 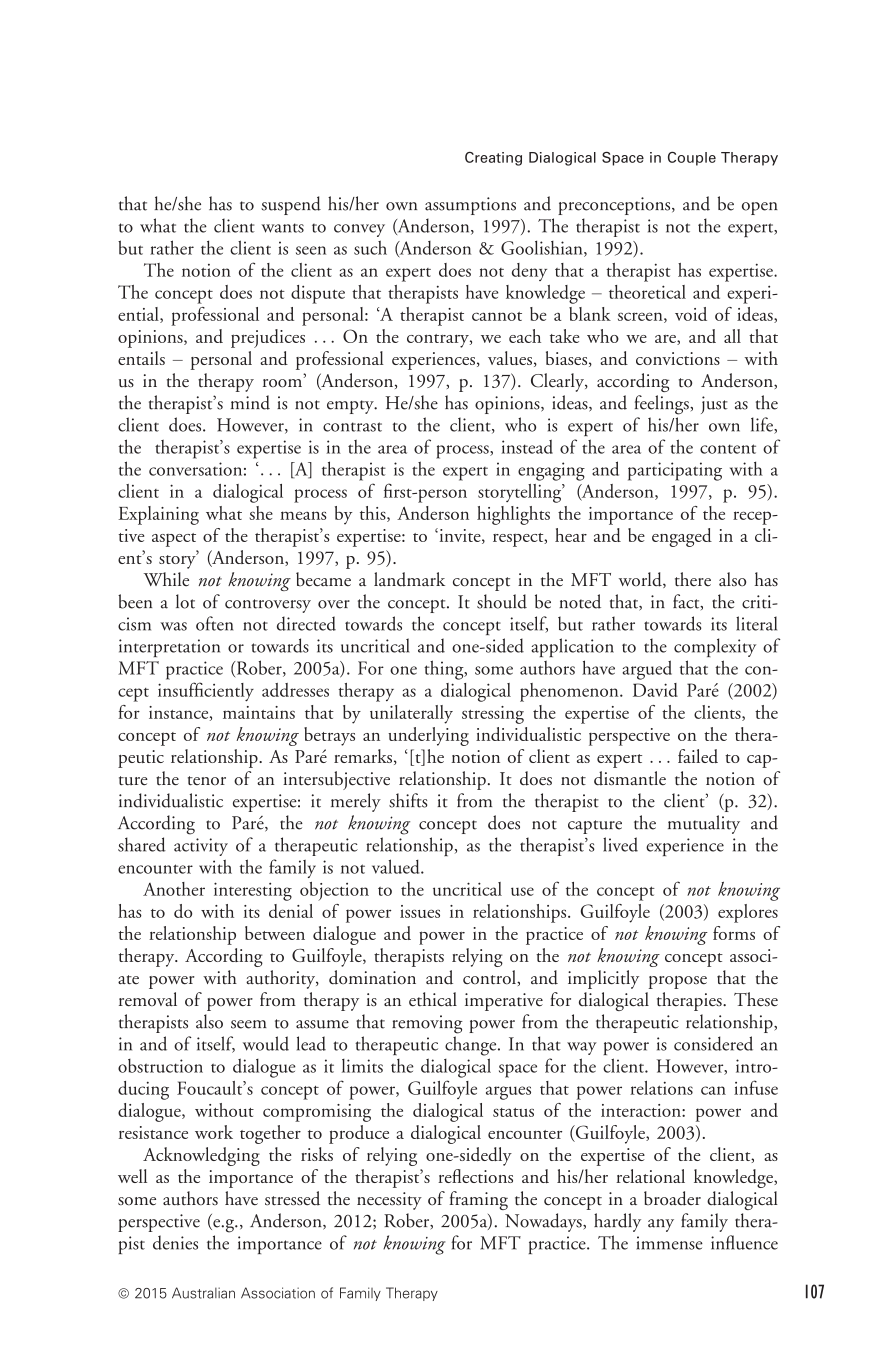 I want to click on participating, so click(x=675, y=471).
